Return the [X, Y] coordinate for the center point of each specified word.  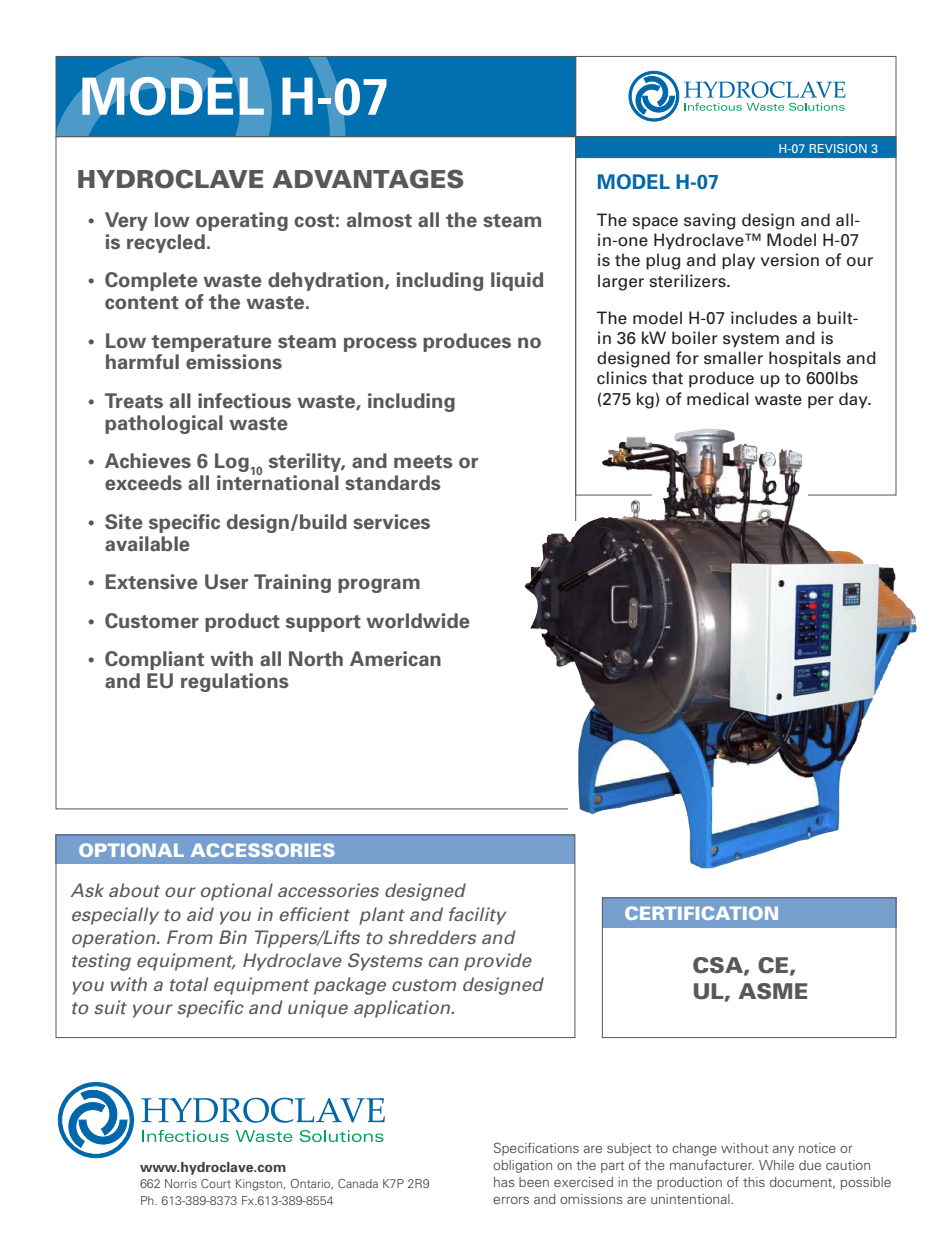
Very [126, 221]
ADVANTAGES [368, 179]
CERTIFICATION [701, 913]
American [395, 659]
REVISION [838, 148]
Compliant [154, 660]
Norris [181, 1183]
